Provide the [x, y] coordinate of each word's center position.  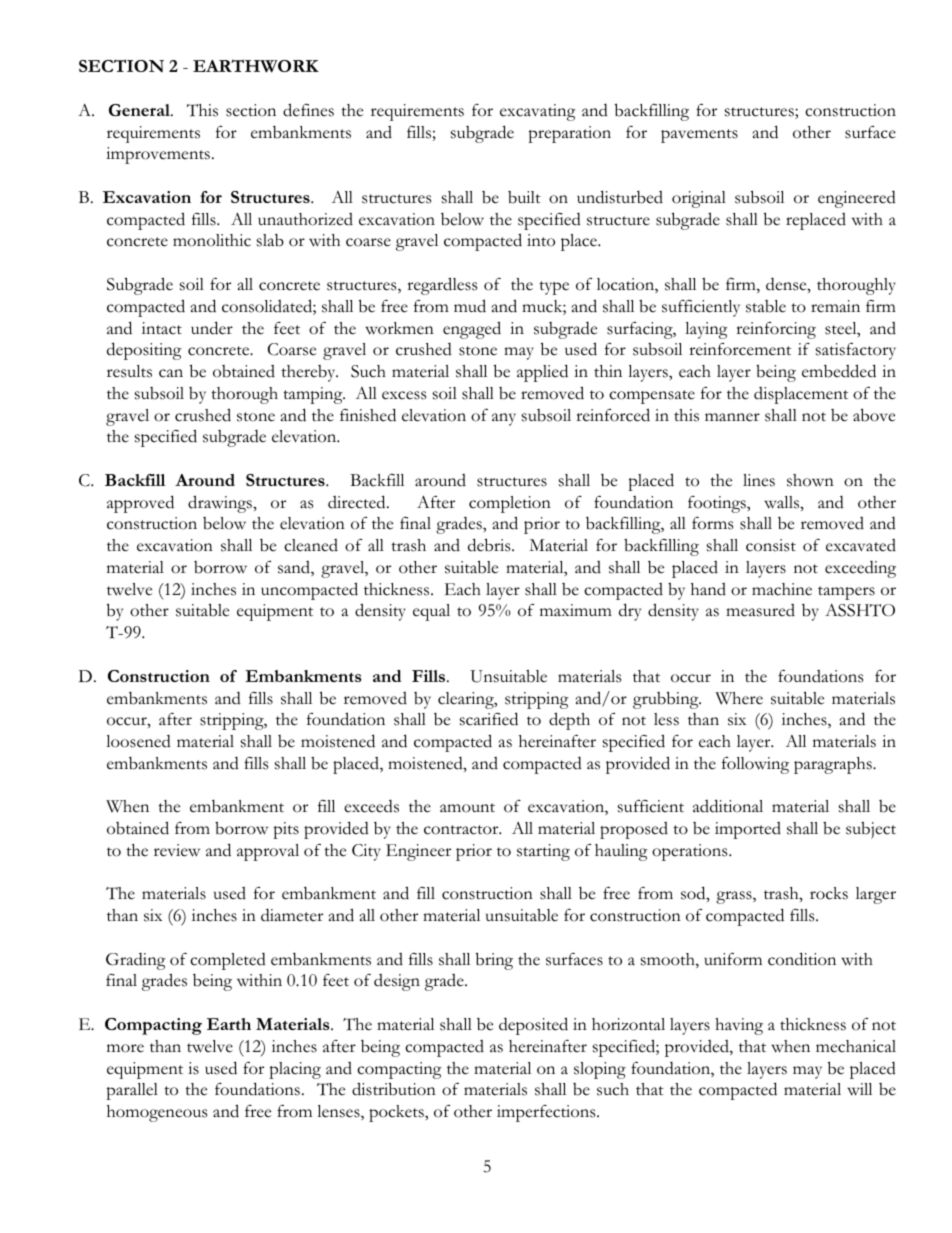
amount [467, 808]
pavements [699, 136]
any [504, 419]
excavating [538, 112]
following [755, 765]
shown [810, 480]
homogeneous [157, 1113]
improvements [158, 155]
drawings [221, 504]
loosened [138, 741]
